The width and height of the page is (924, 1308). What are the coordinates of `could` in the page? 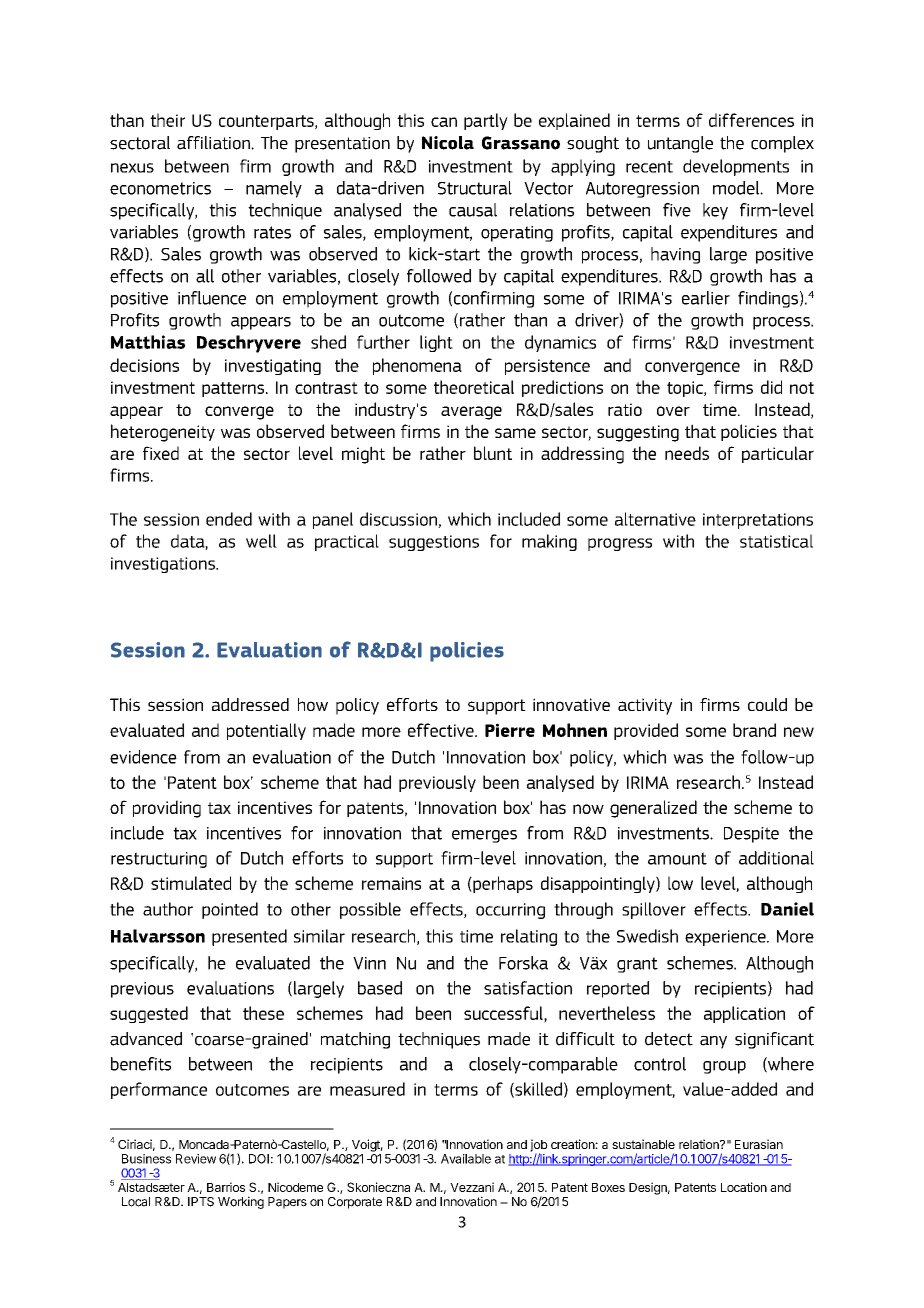 It's located at (767, 704).
